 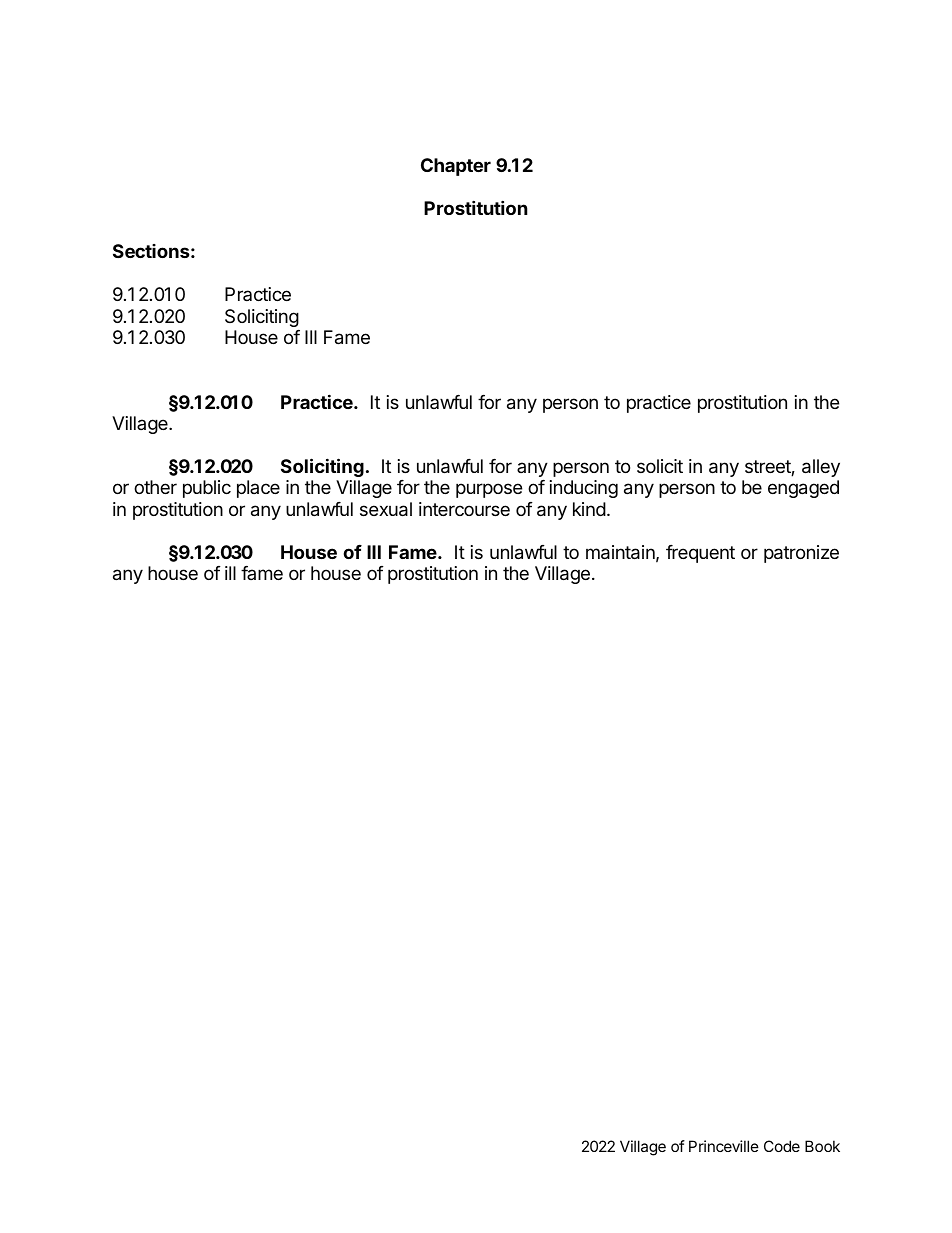 I want to click on Code, so click(x=782, y=1146).
